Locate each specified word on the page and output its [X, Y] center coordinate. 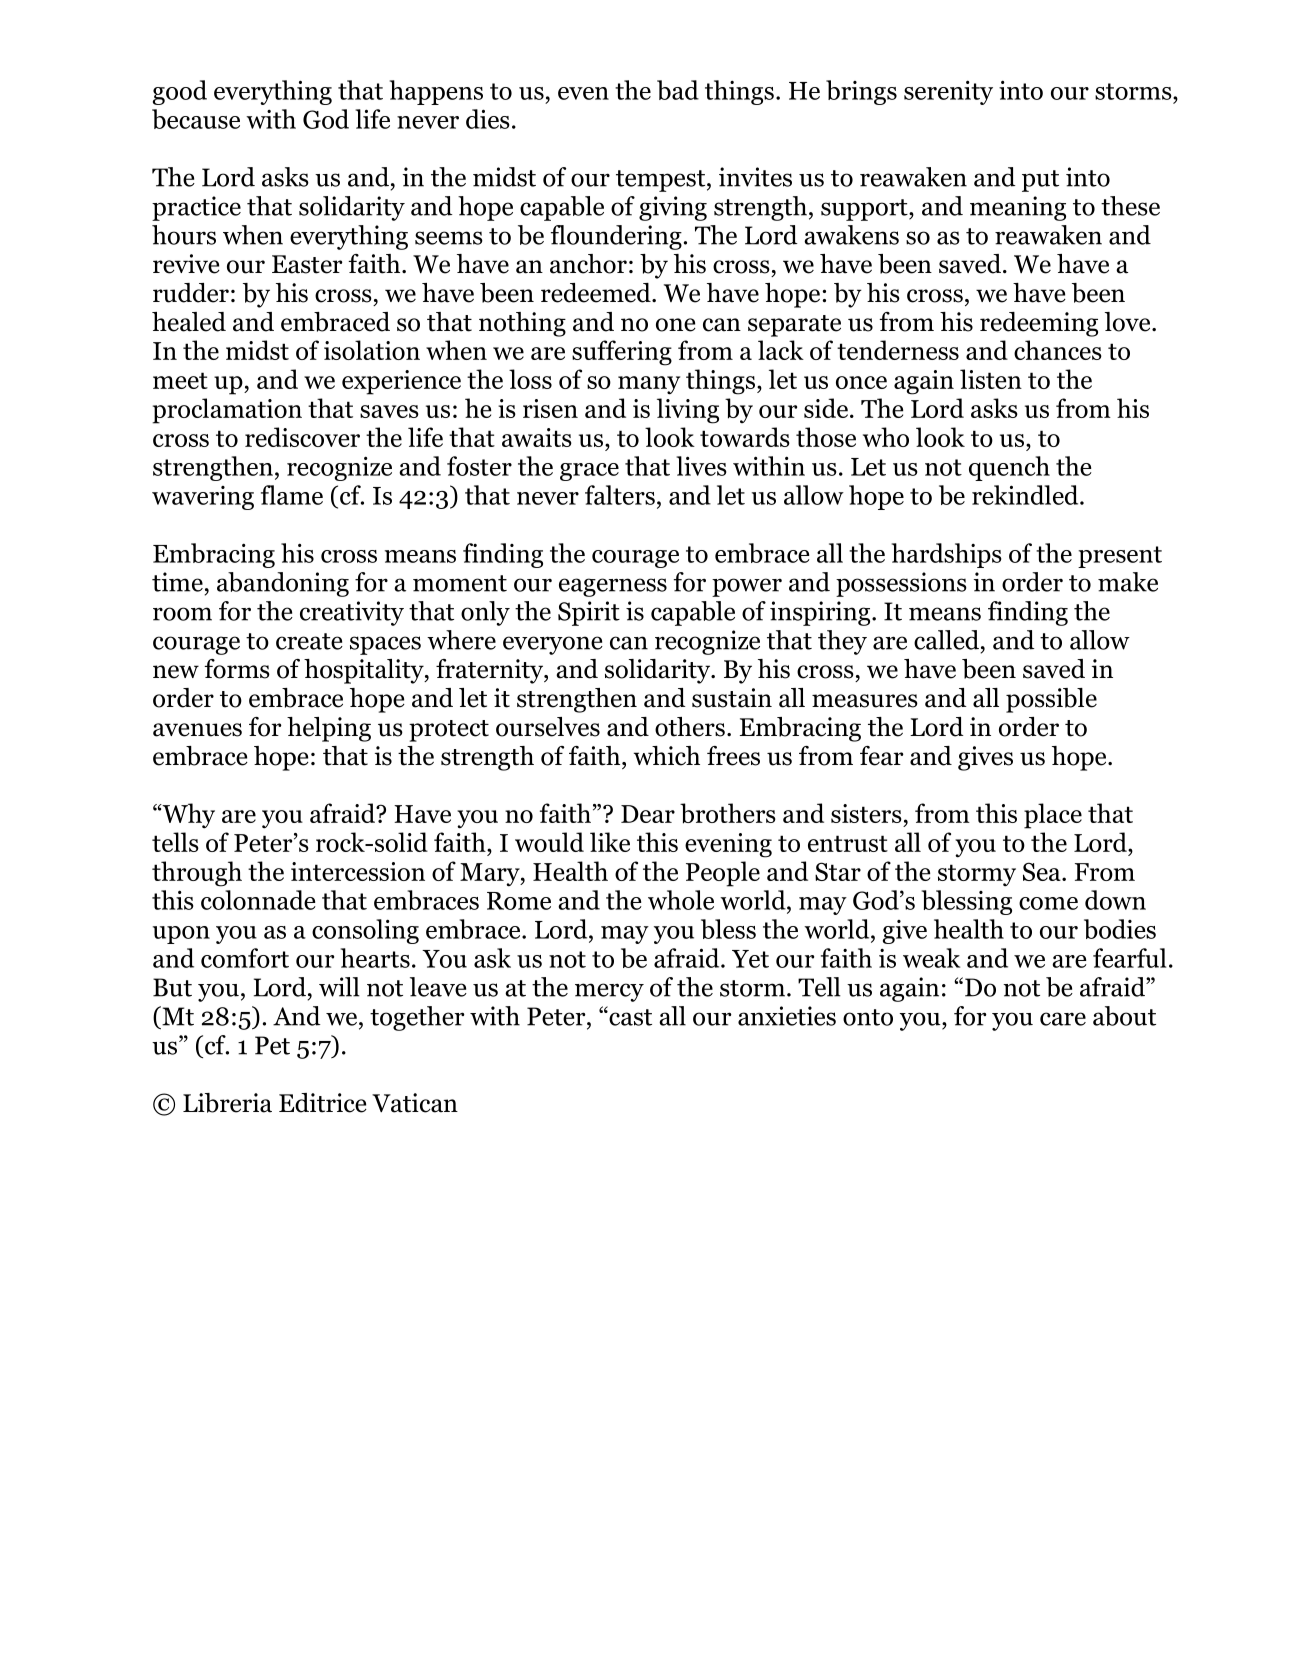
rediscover [302, 437]
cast [629, 1016]
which [667, 756]
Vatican [415, 1103]
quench [1009, 468]
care [1063, 1019]
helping [329, 729]
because [196, 119]
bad [678, 90]
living [688, 411]
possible [1051, 700]
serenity [948, 92]
